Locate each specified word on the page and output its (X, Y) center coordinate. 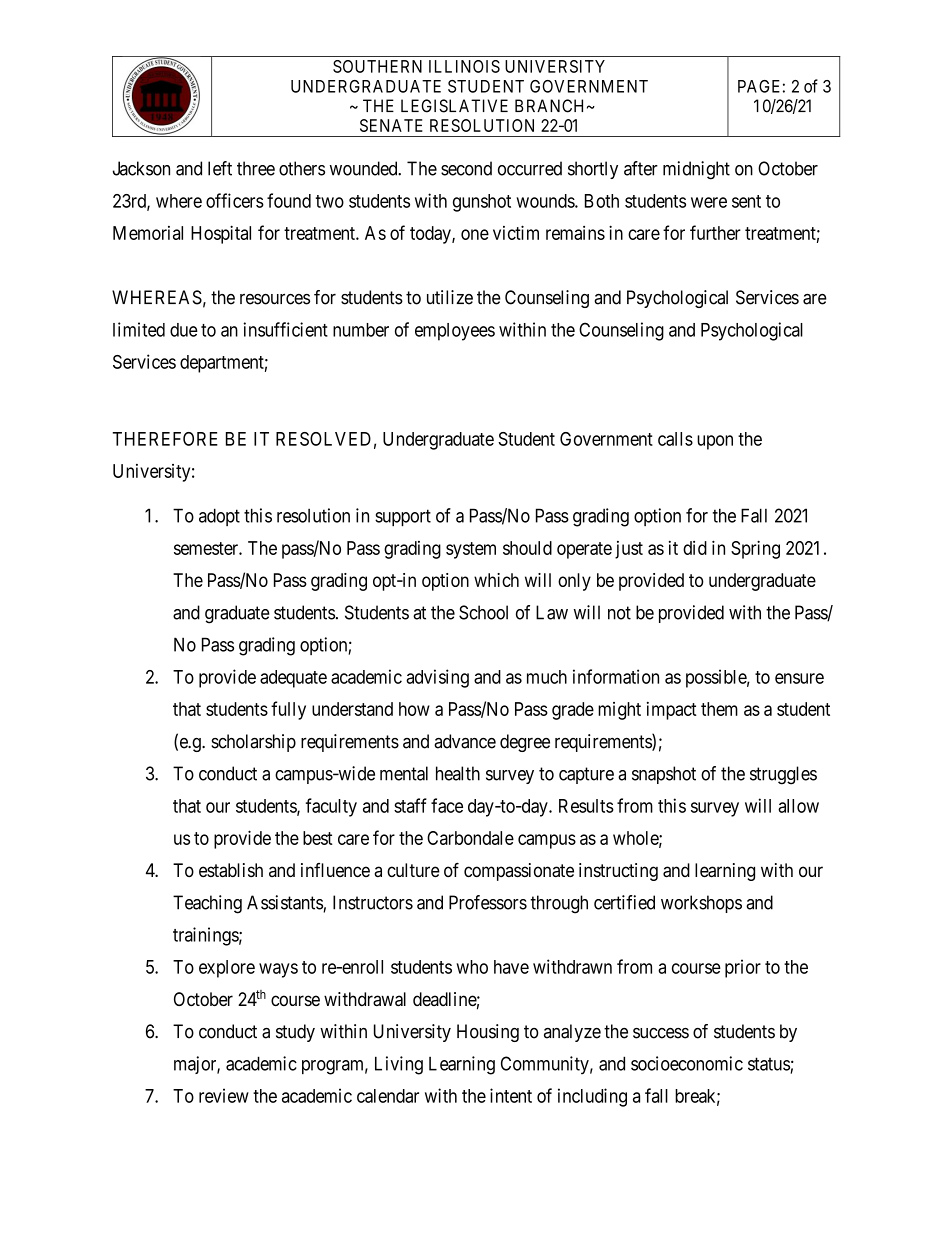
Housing (488, 1033)
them (719, 709)
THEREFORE (165, 439)
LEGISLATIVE (454, 106)
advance (465, 741)
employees (455, 332)
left (220, 168)
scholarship (253, 743)
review (224, 1095)
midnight (696, 170)
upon (715, 442)
